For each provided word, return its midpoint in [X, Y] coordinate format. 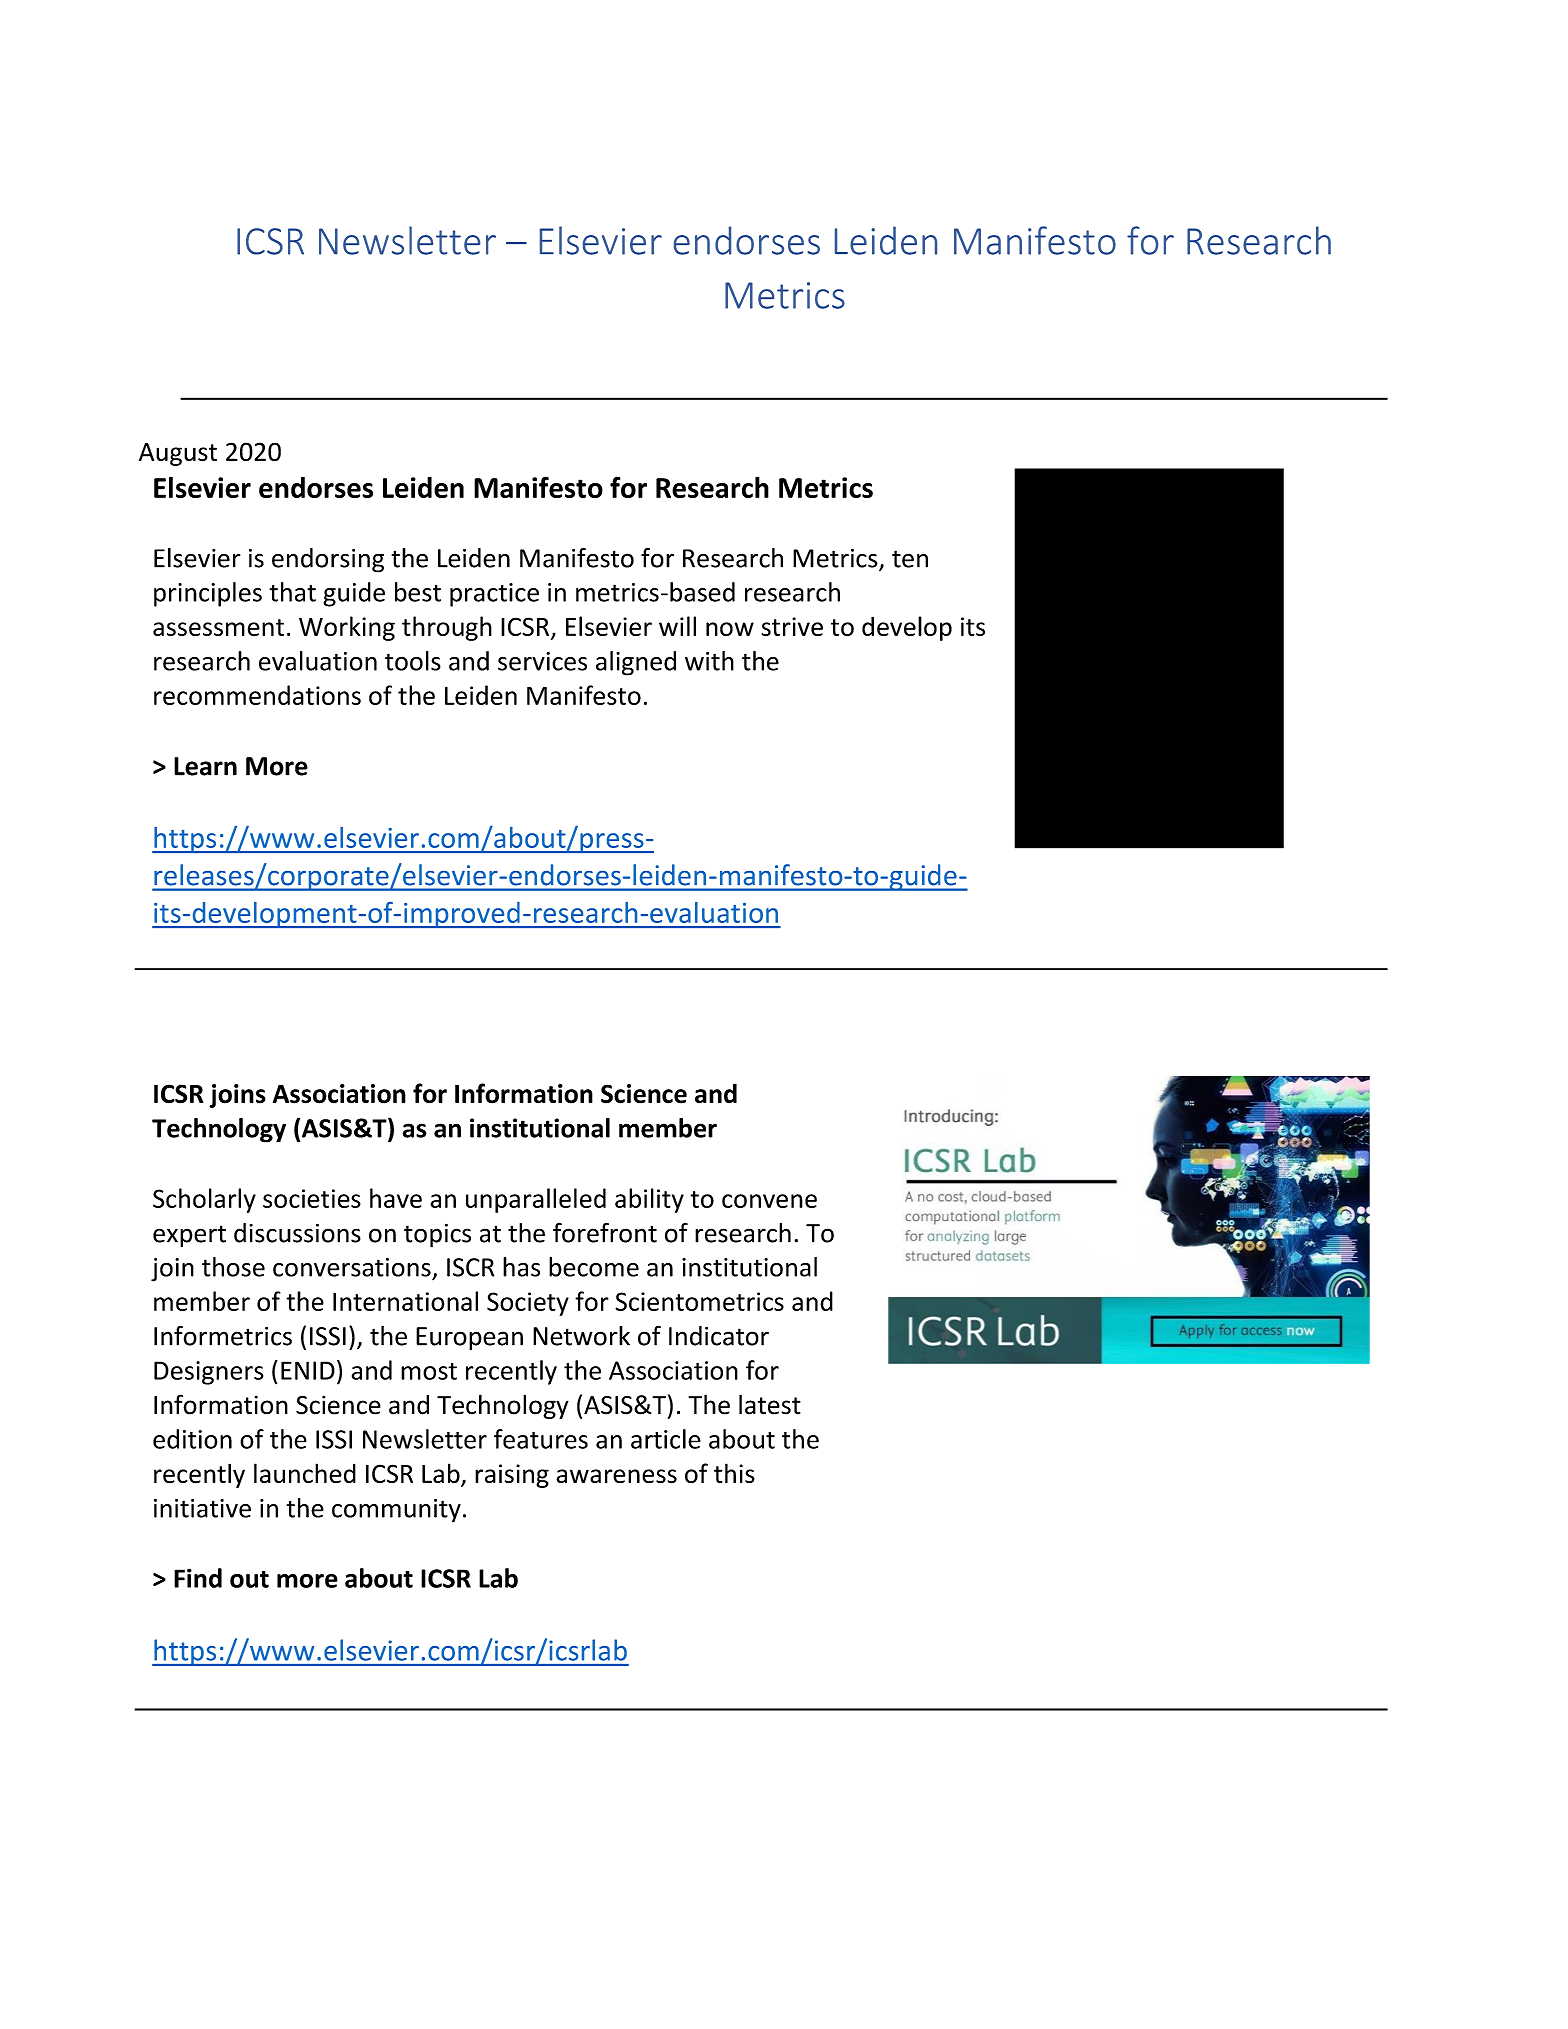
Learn [205, 766]
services [542, 661]
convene [769, 1201]
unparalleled [536, 1200]
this [734, 1473]
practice [494, 595]
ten [910, 559]
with [709, 661]
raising [512, 1476]
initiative [202, 1508]
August [178, 454]
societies [312, 1198]
